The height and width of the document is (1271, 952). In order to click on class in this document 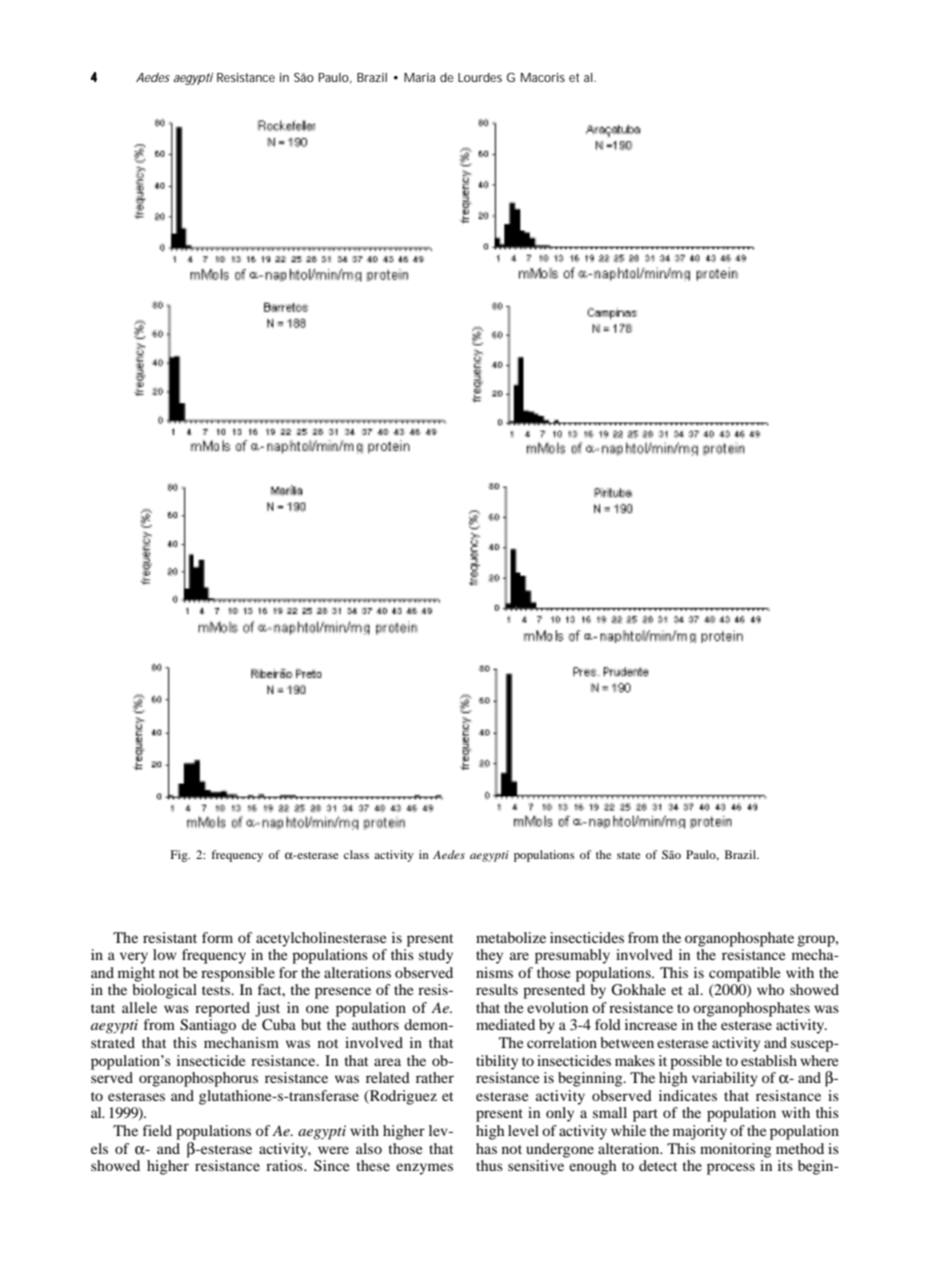, I will do `click(356, 854)`.
